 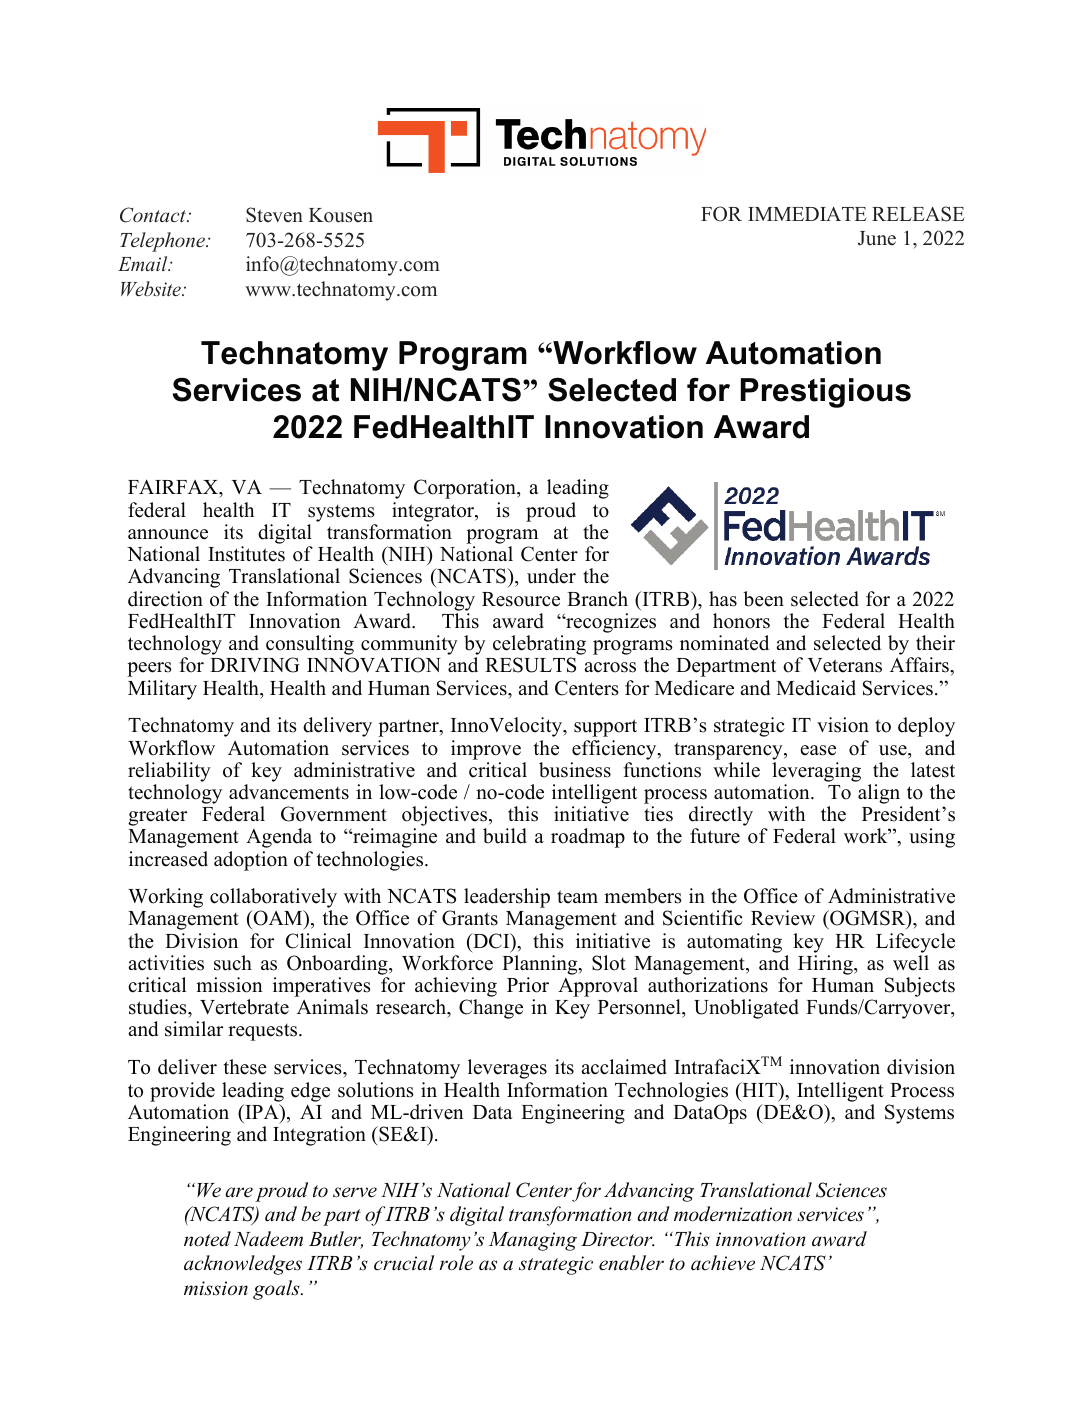 I want to click on IMMEDIATE, so click(x=807, y=214).
